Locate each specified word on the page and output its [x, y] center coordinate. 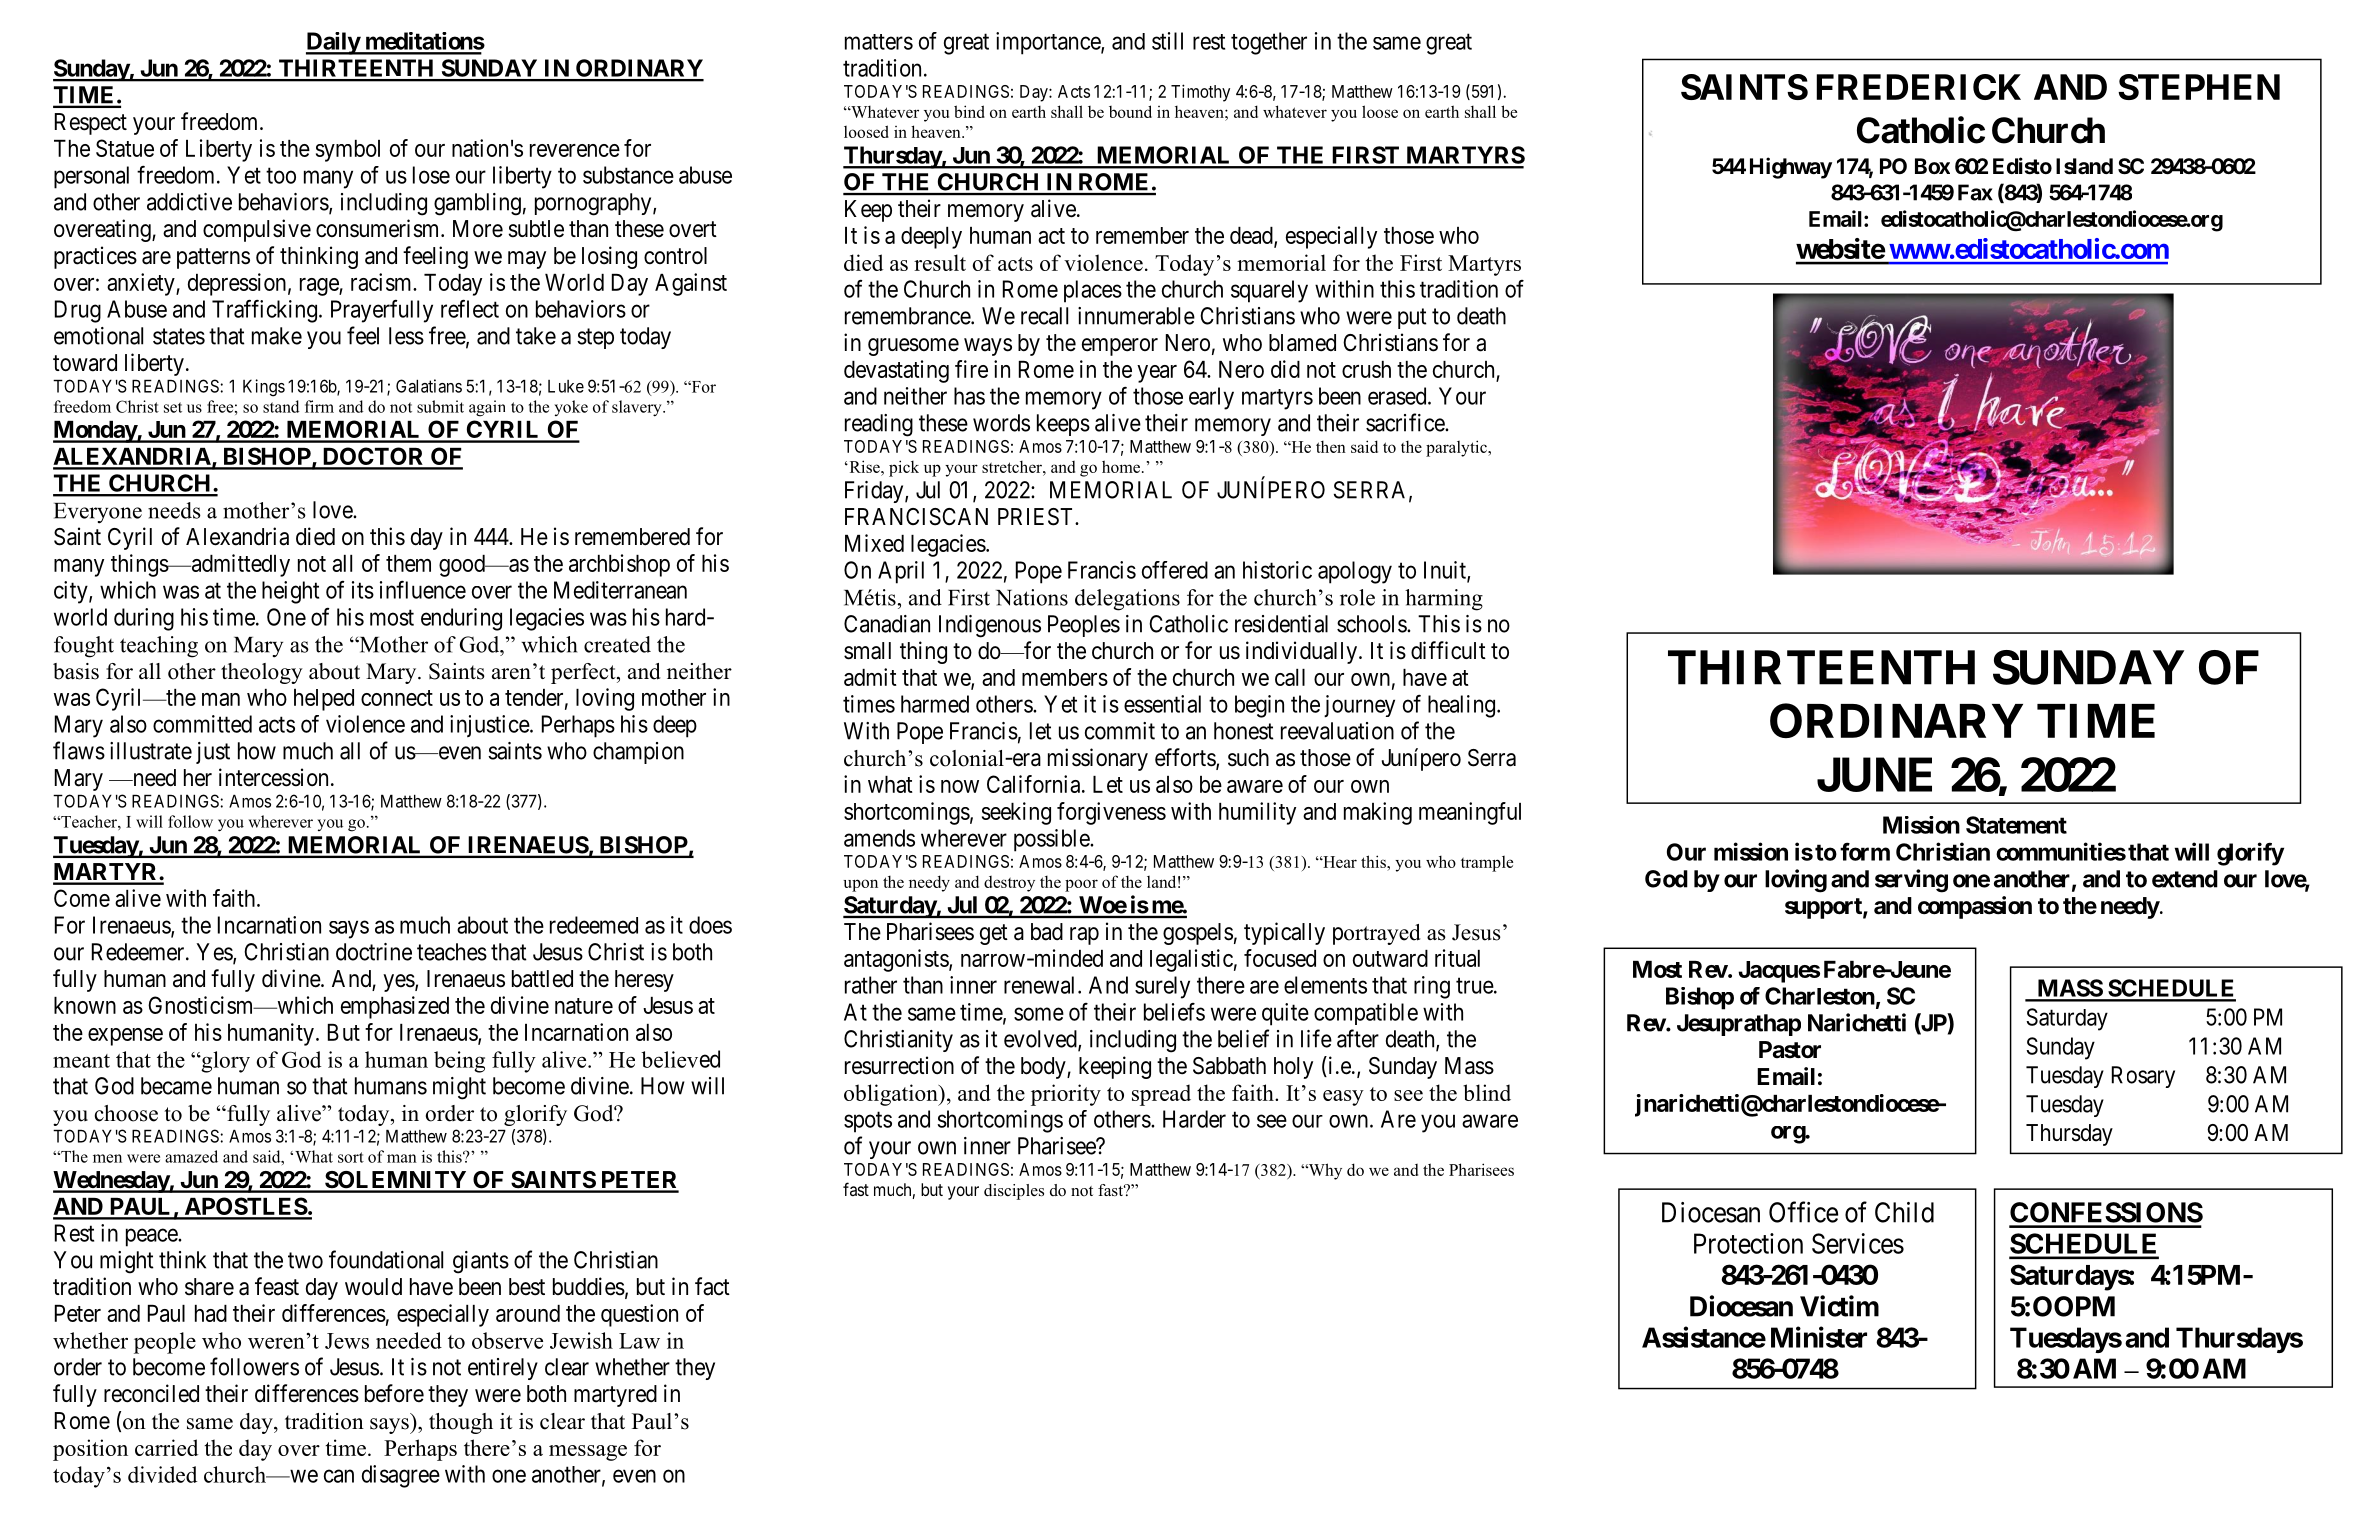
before [394, 1393]
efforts [1186, 758]
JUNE [1874, 775]
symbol [348, 151]
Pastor [1790, 1050]
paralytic [1457, 448]
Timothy [1200, 93]
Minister [1819, 1337]
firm [319, 406]
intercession [273, 777]
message [588, 1453]
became [176, 1086]
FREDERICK [1918, 87]
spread [1161, 1095]
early [1211, 398]
